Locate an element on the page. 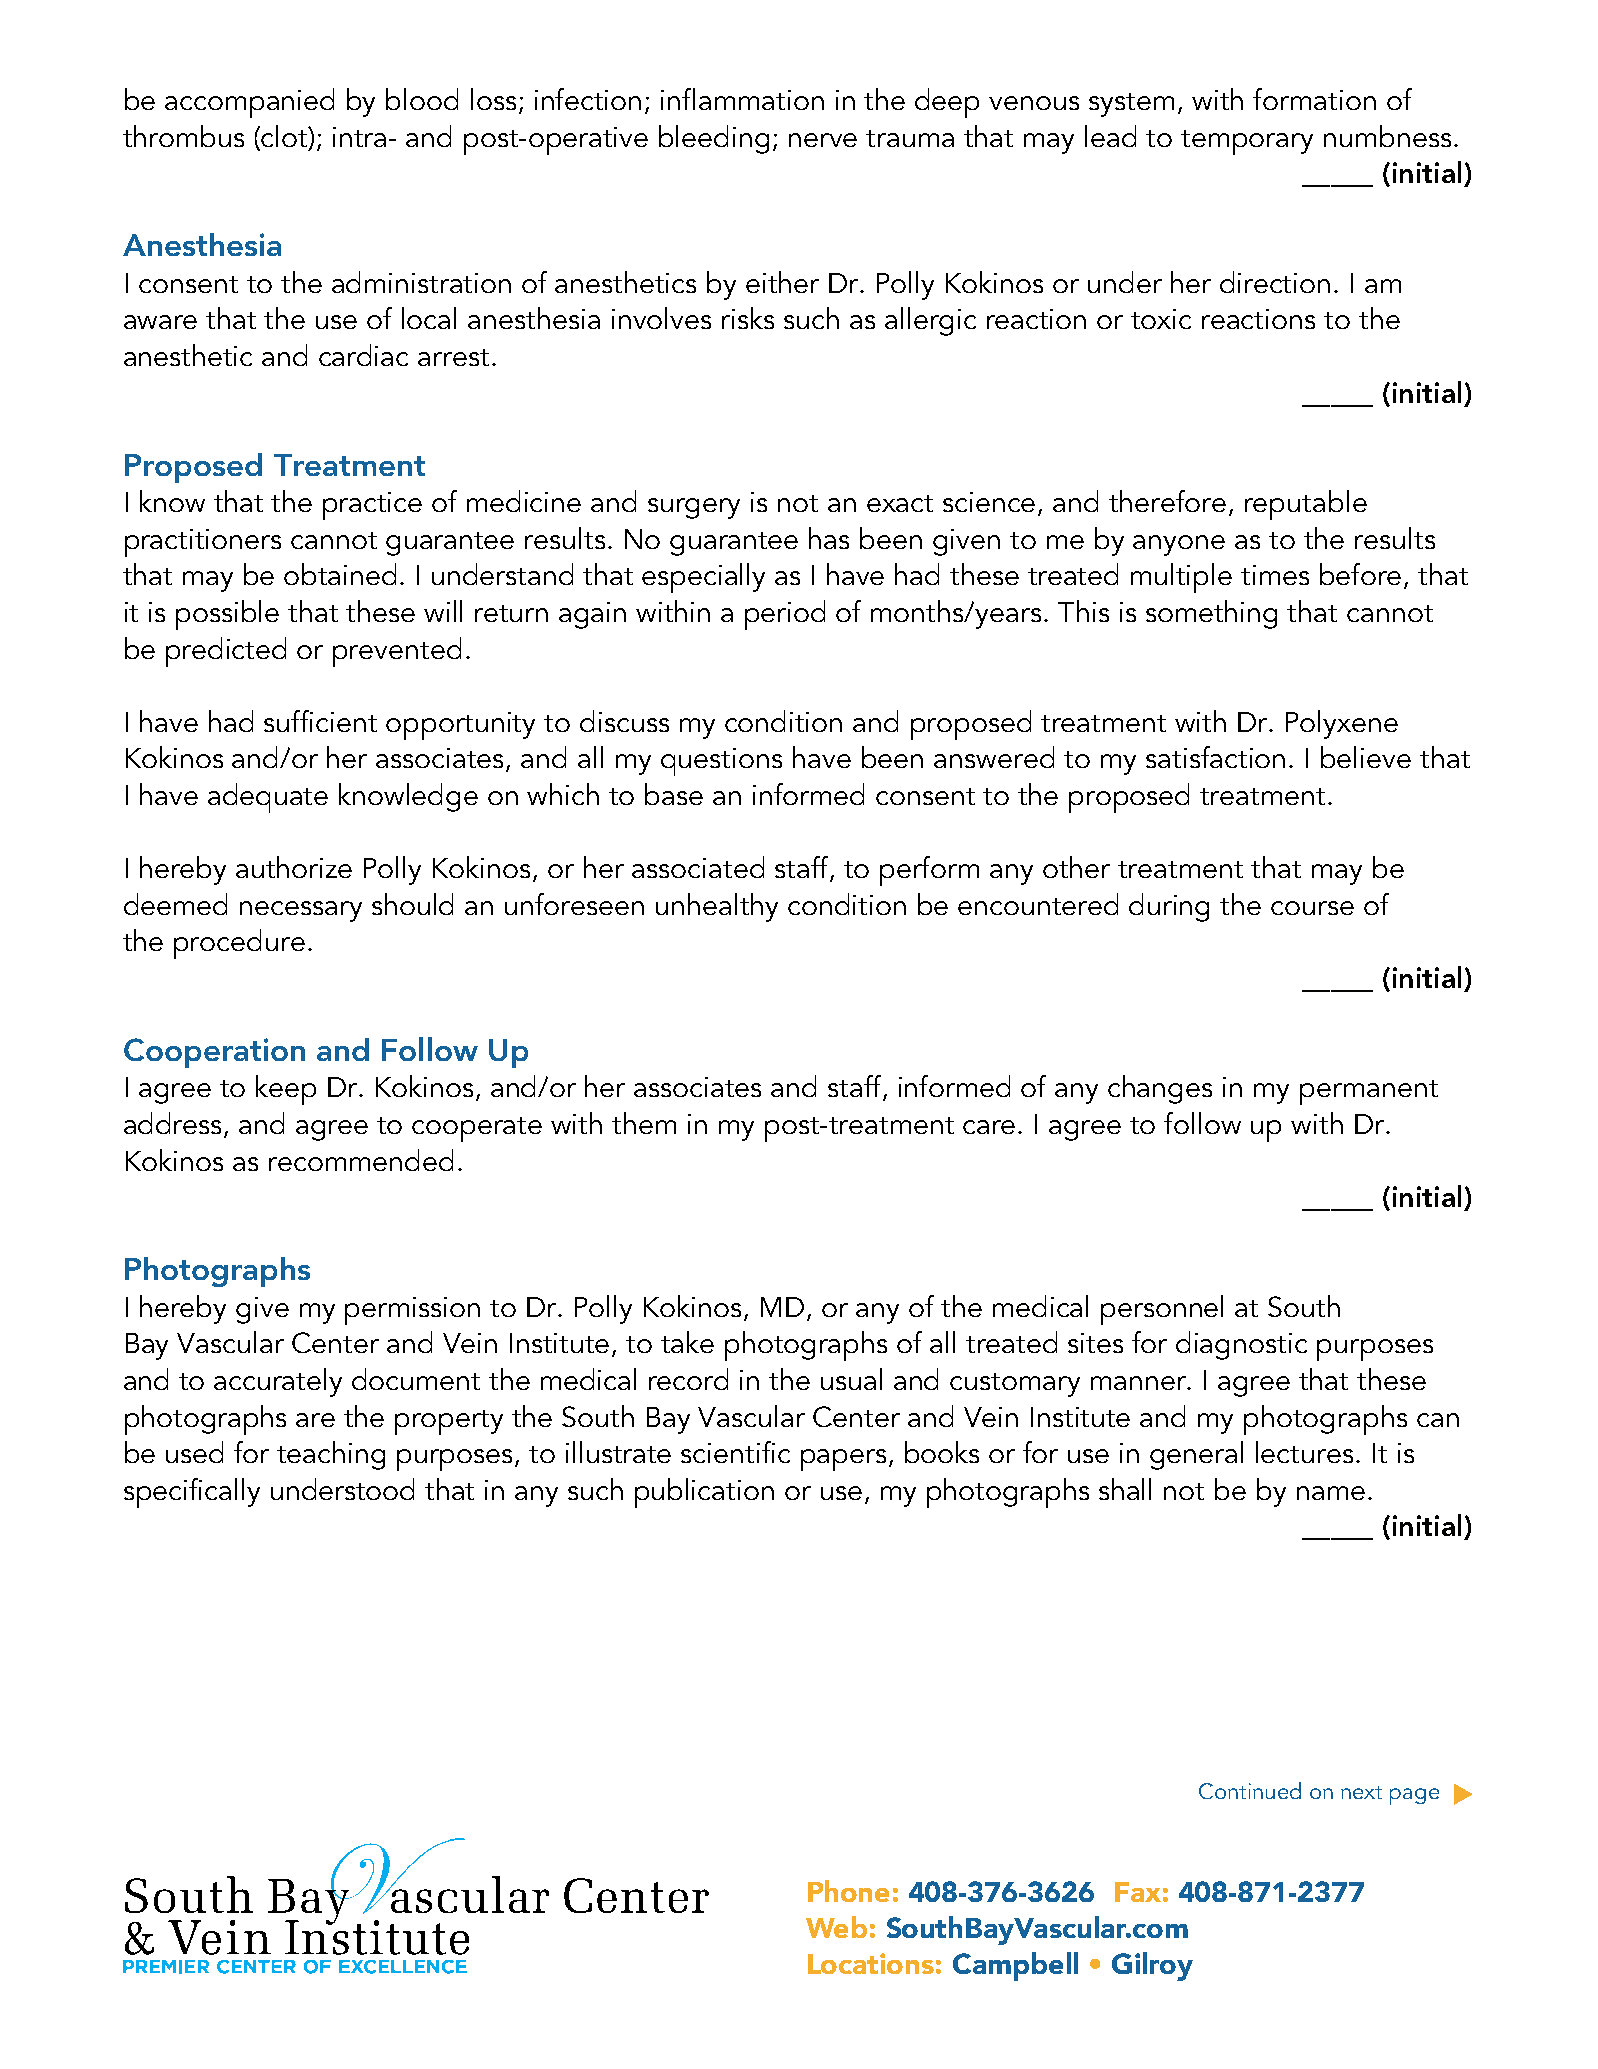  questions is located at coordinates (721, 762).
